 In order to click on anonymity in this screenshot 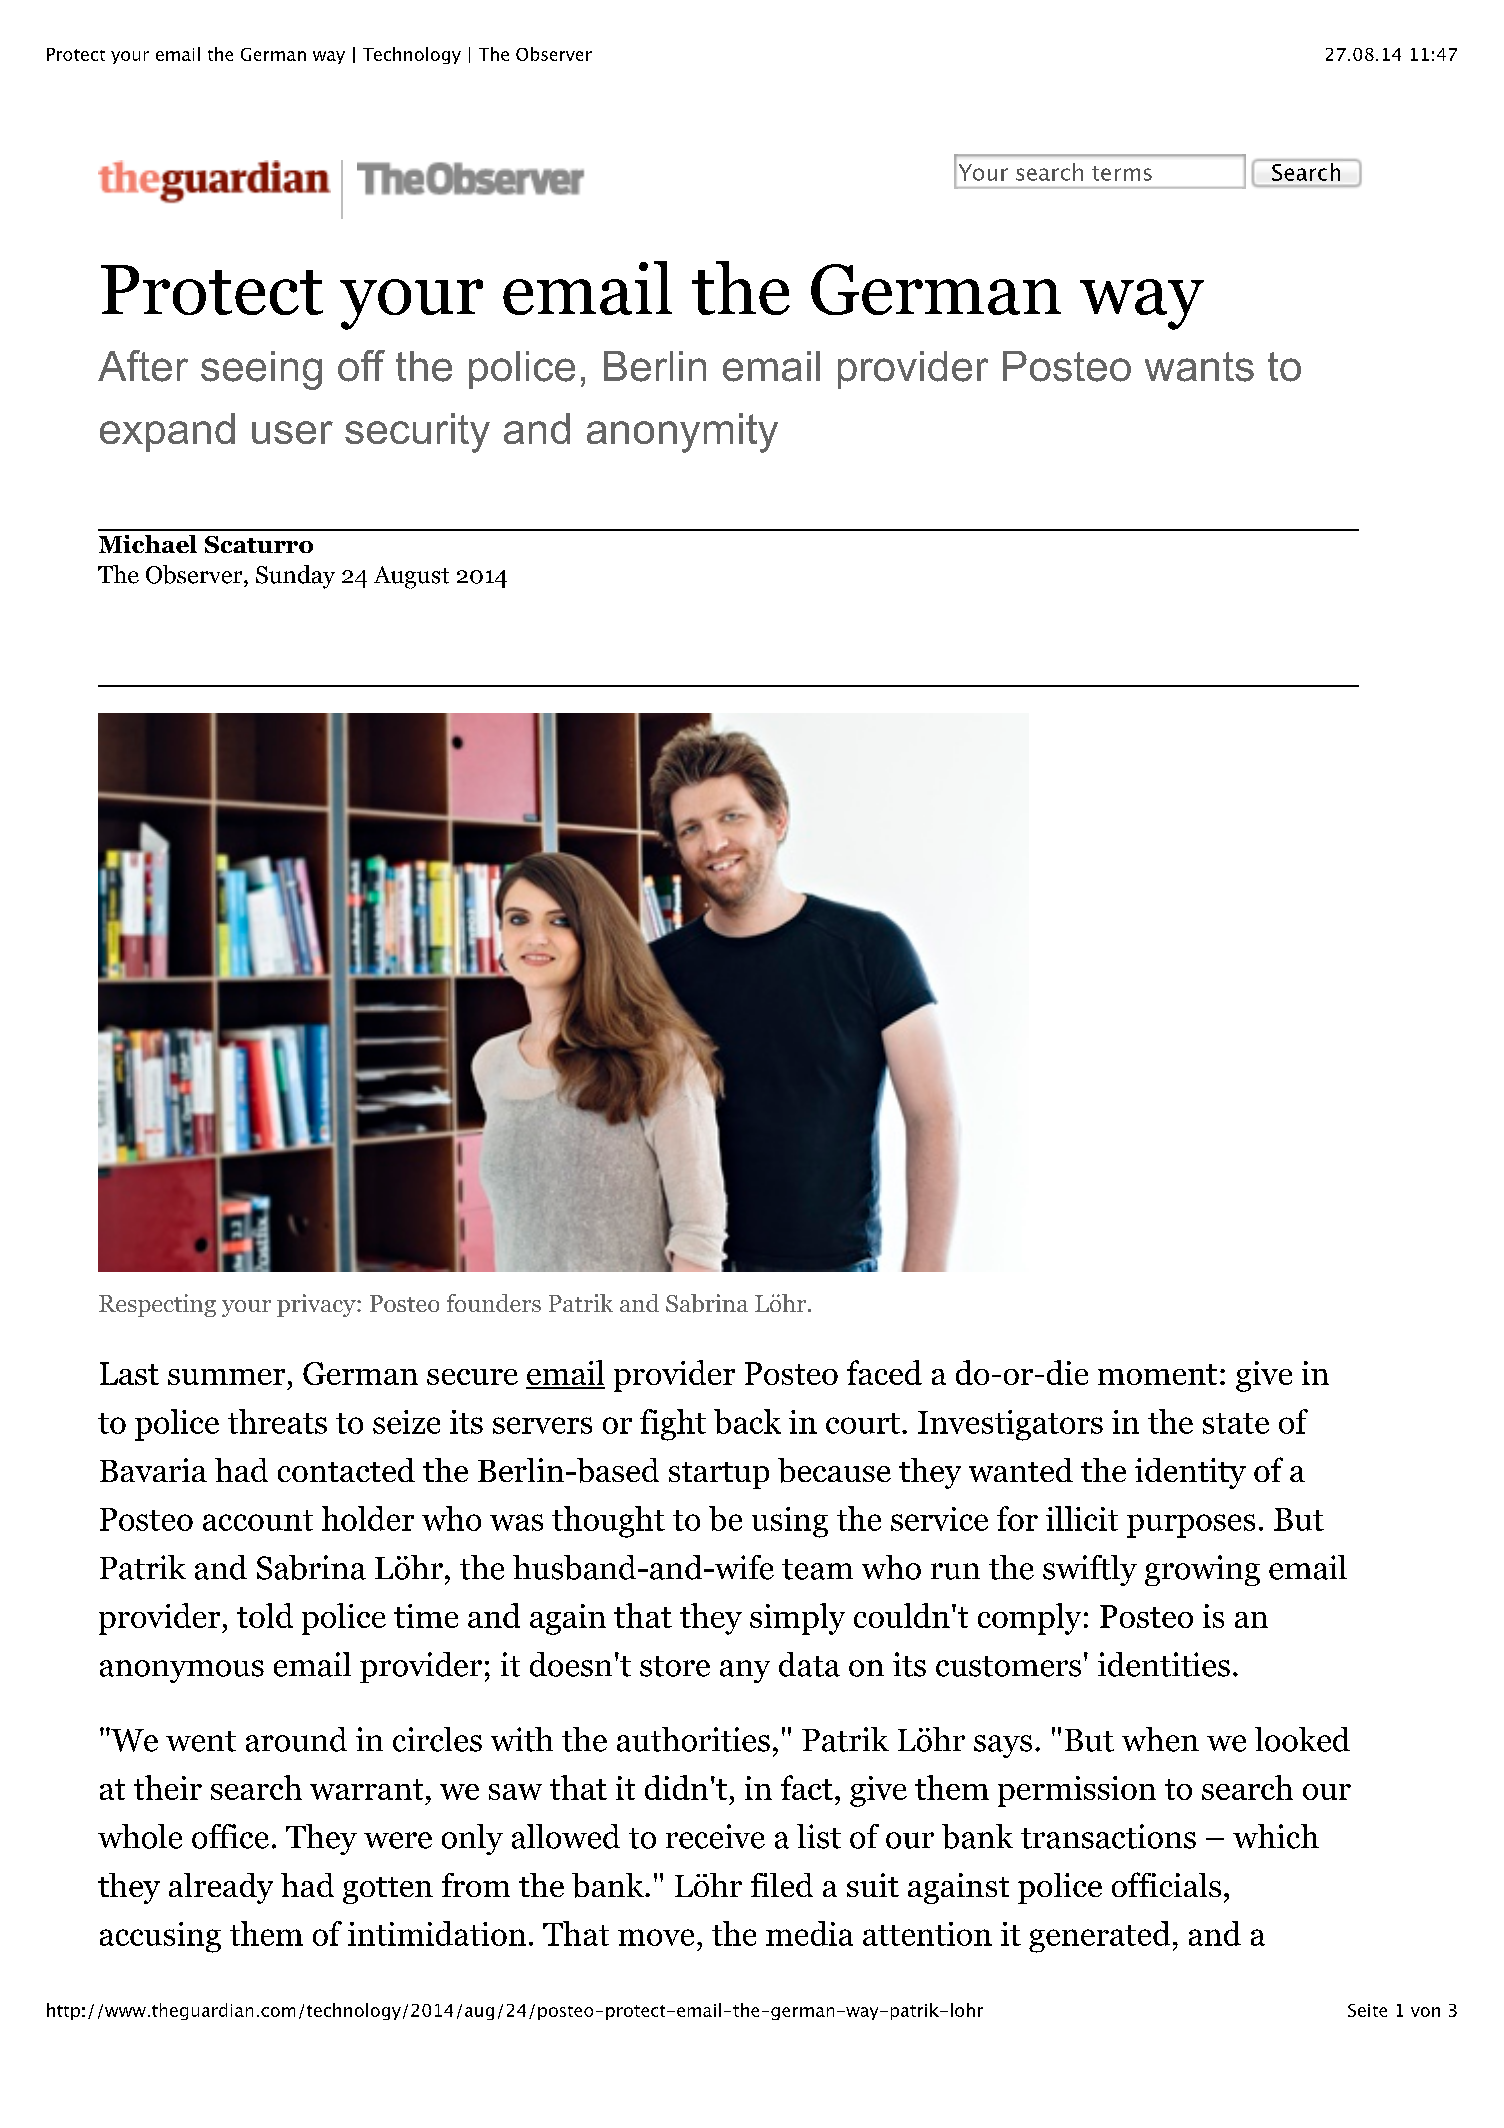, I will do `click(682, 433)`.
